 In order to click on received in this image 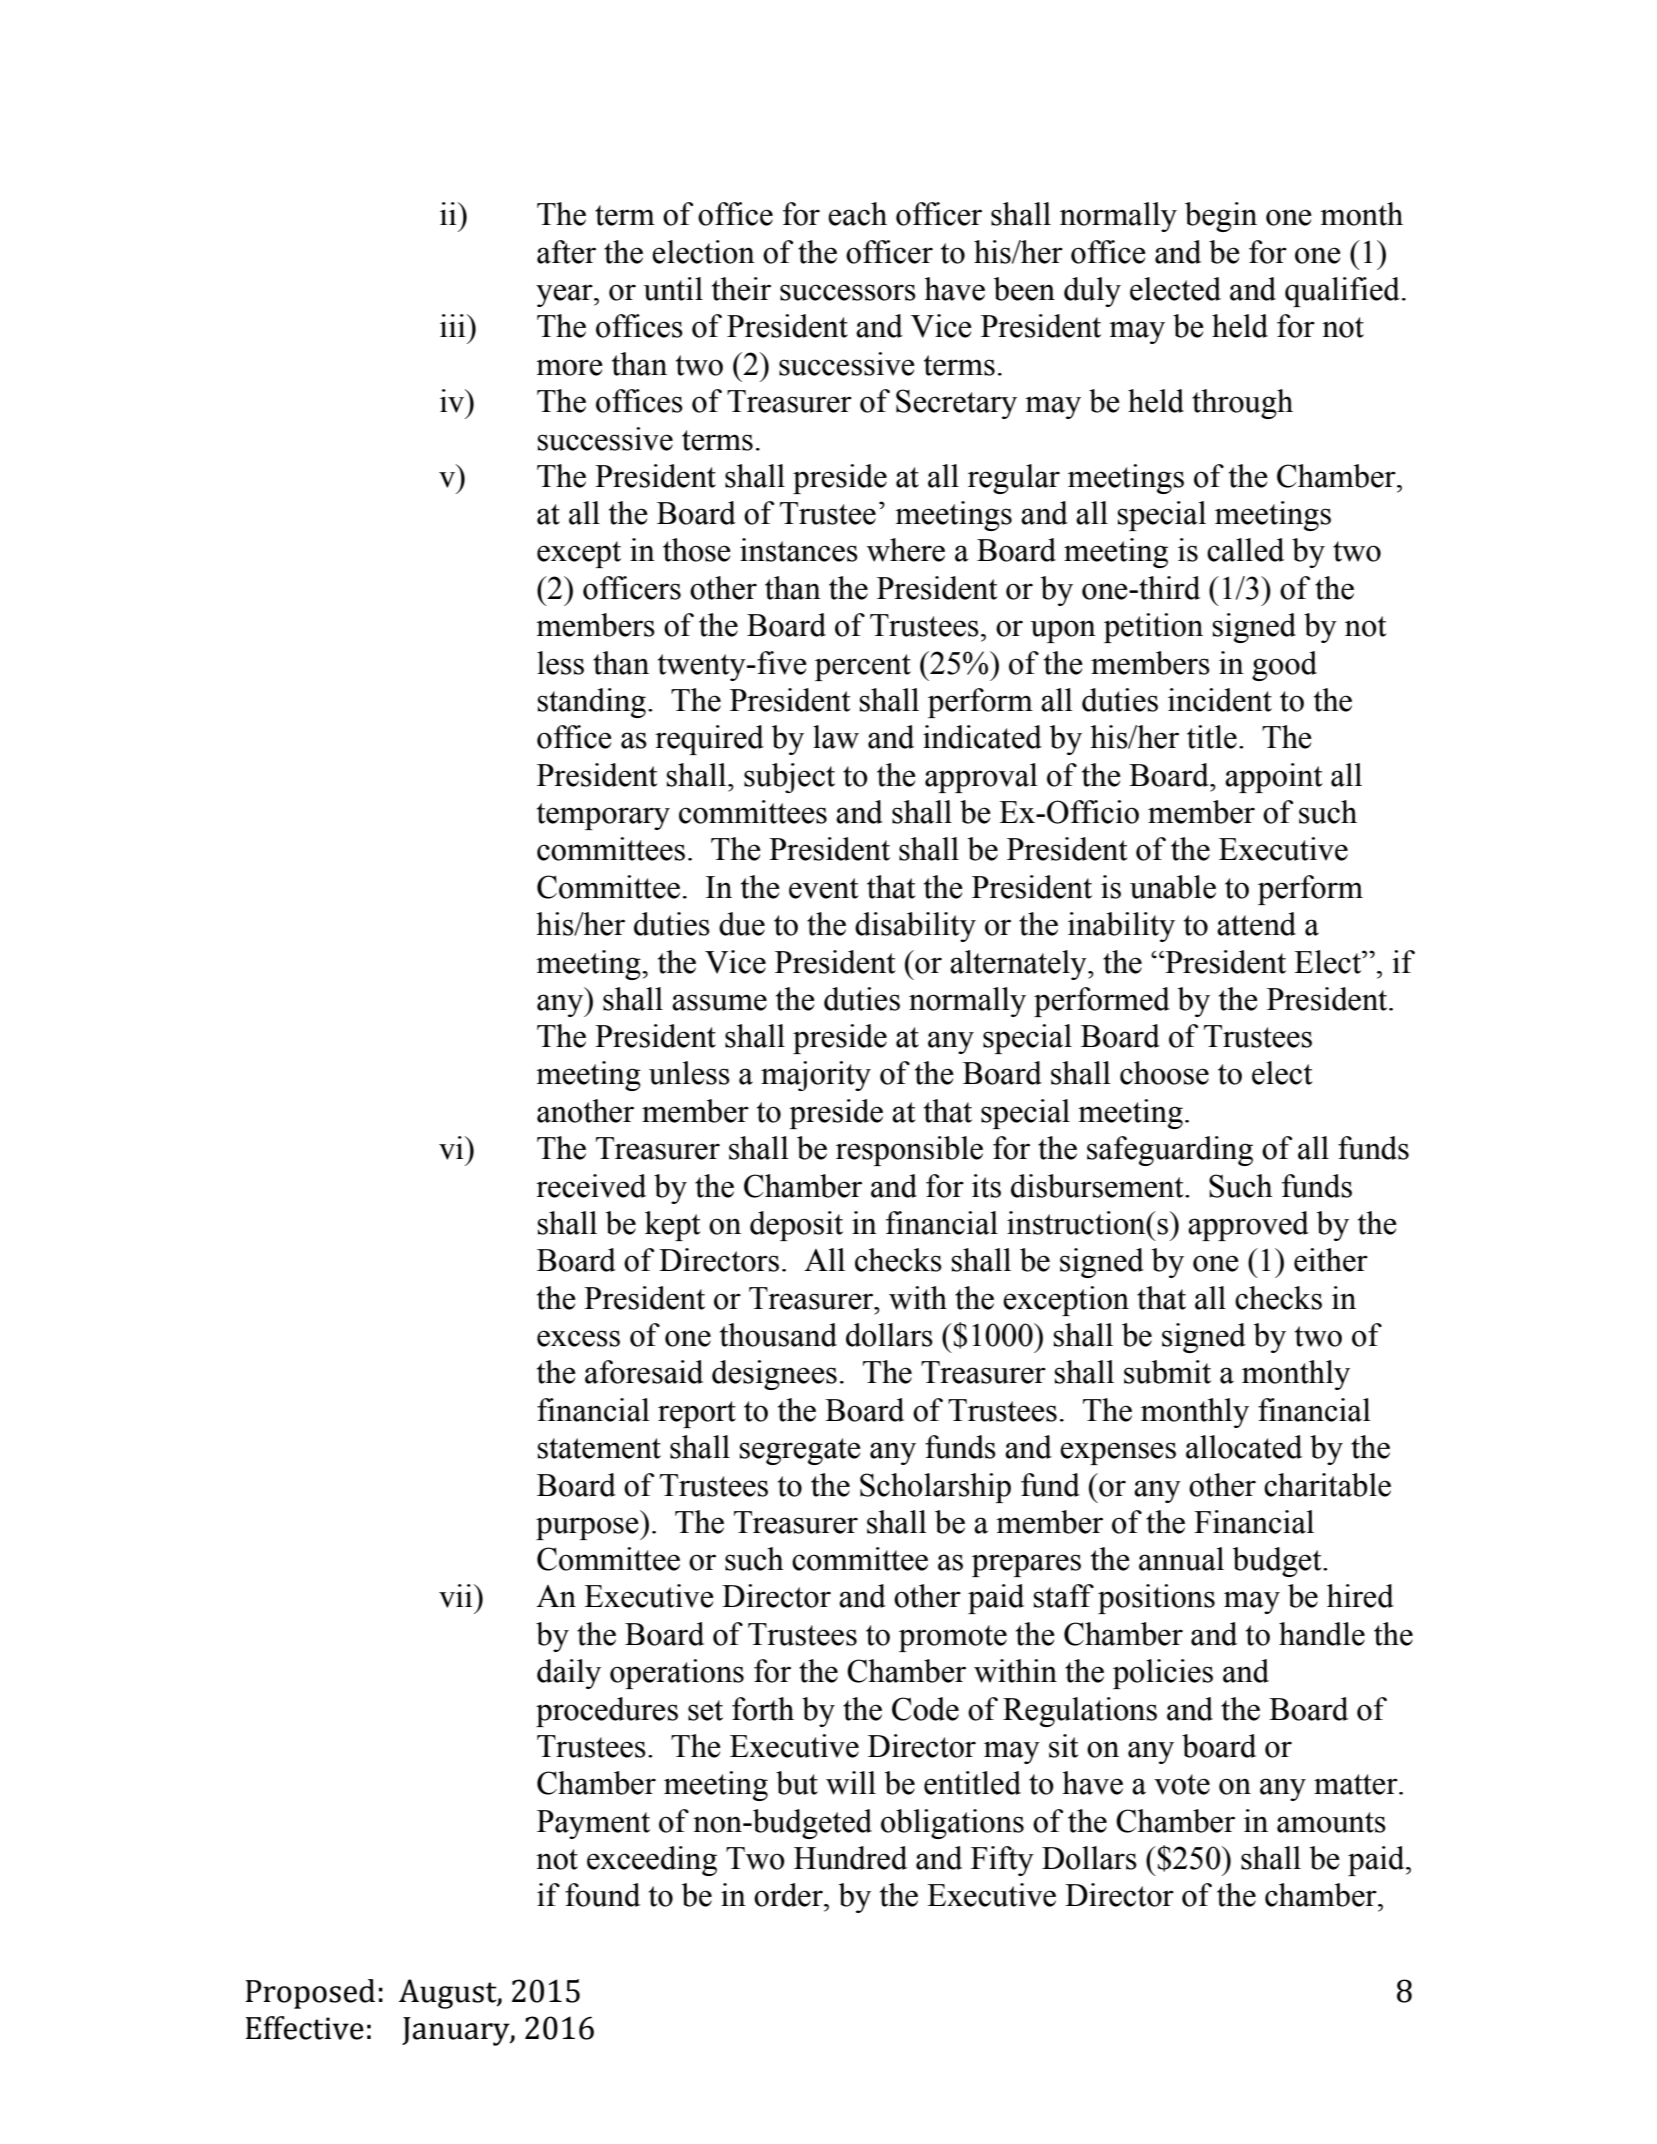, I will do `click(591, 1186)`.
